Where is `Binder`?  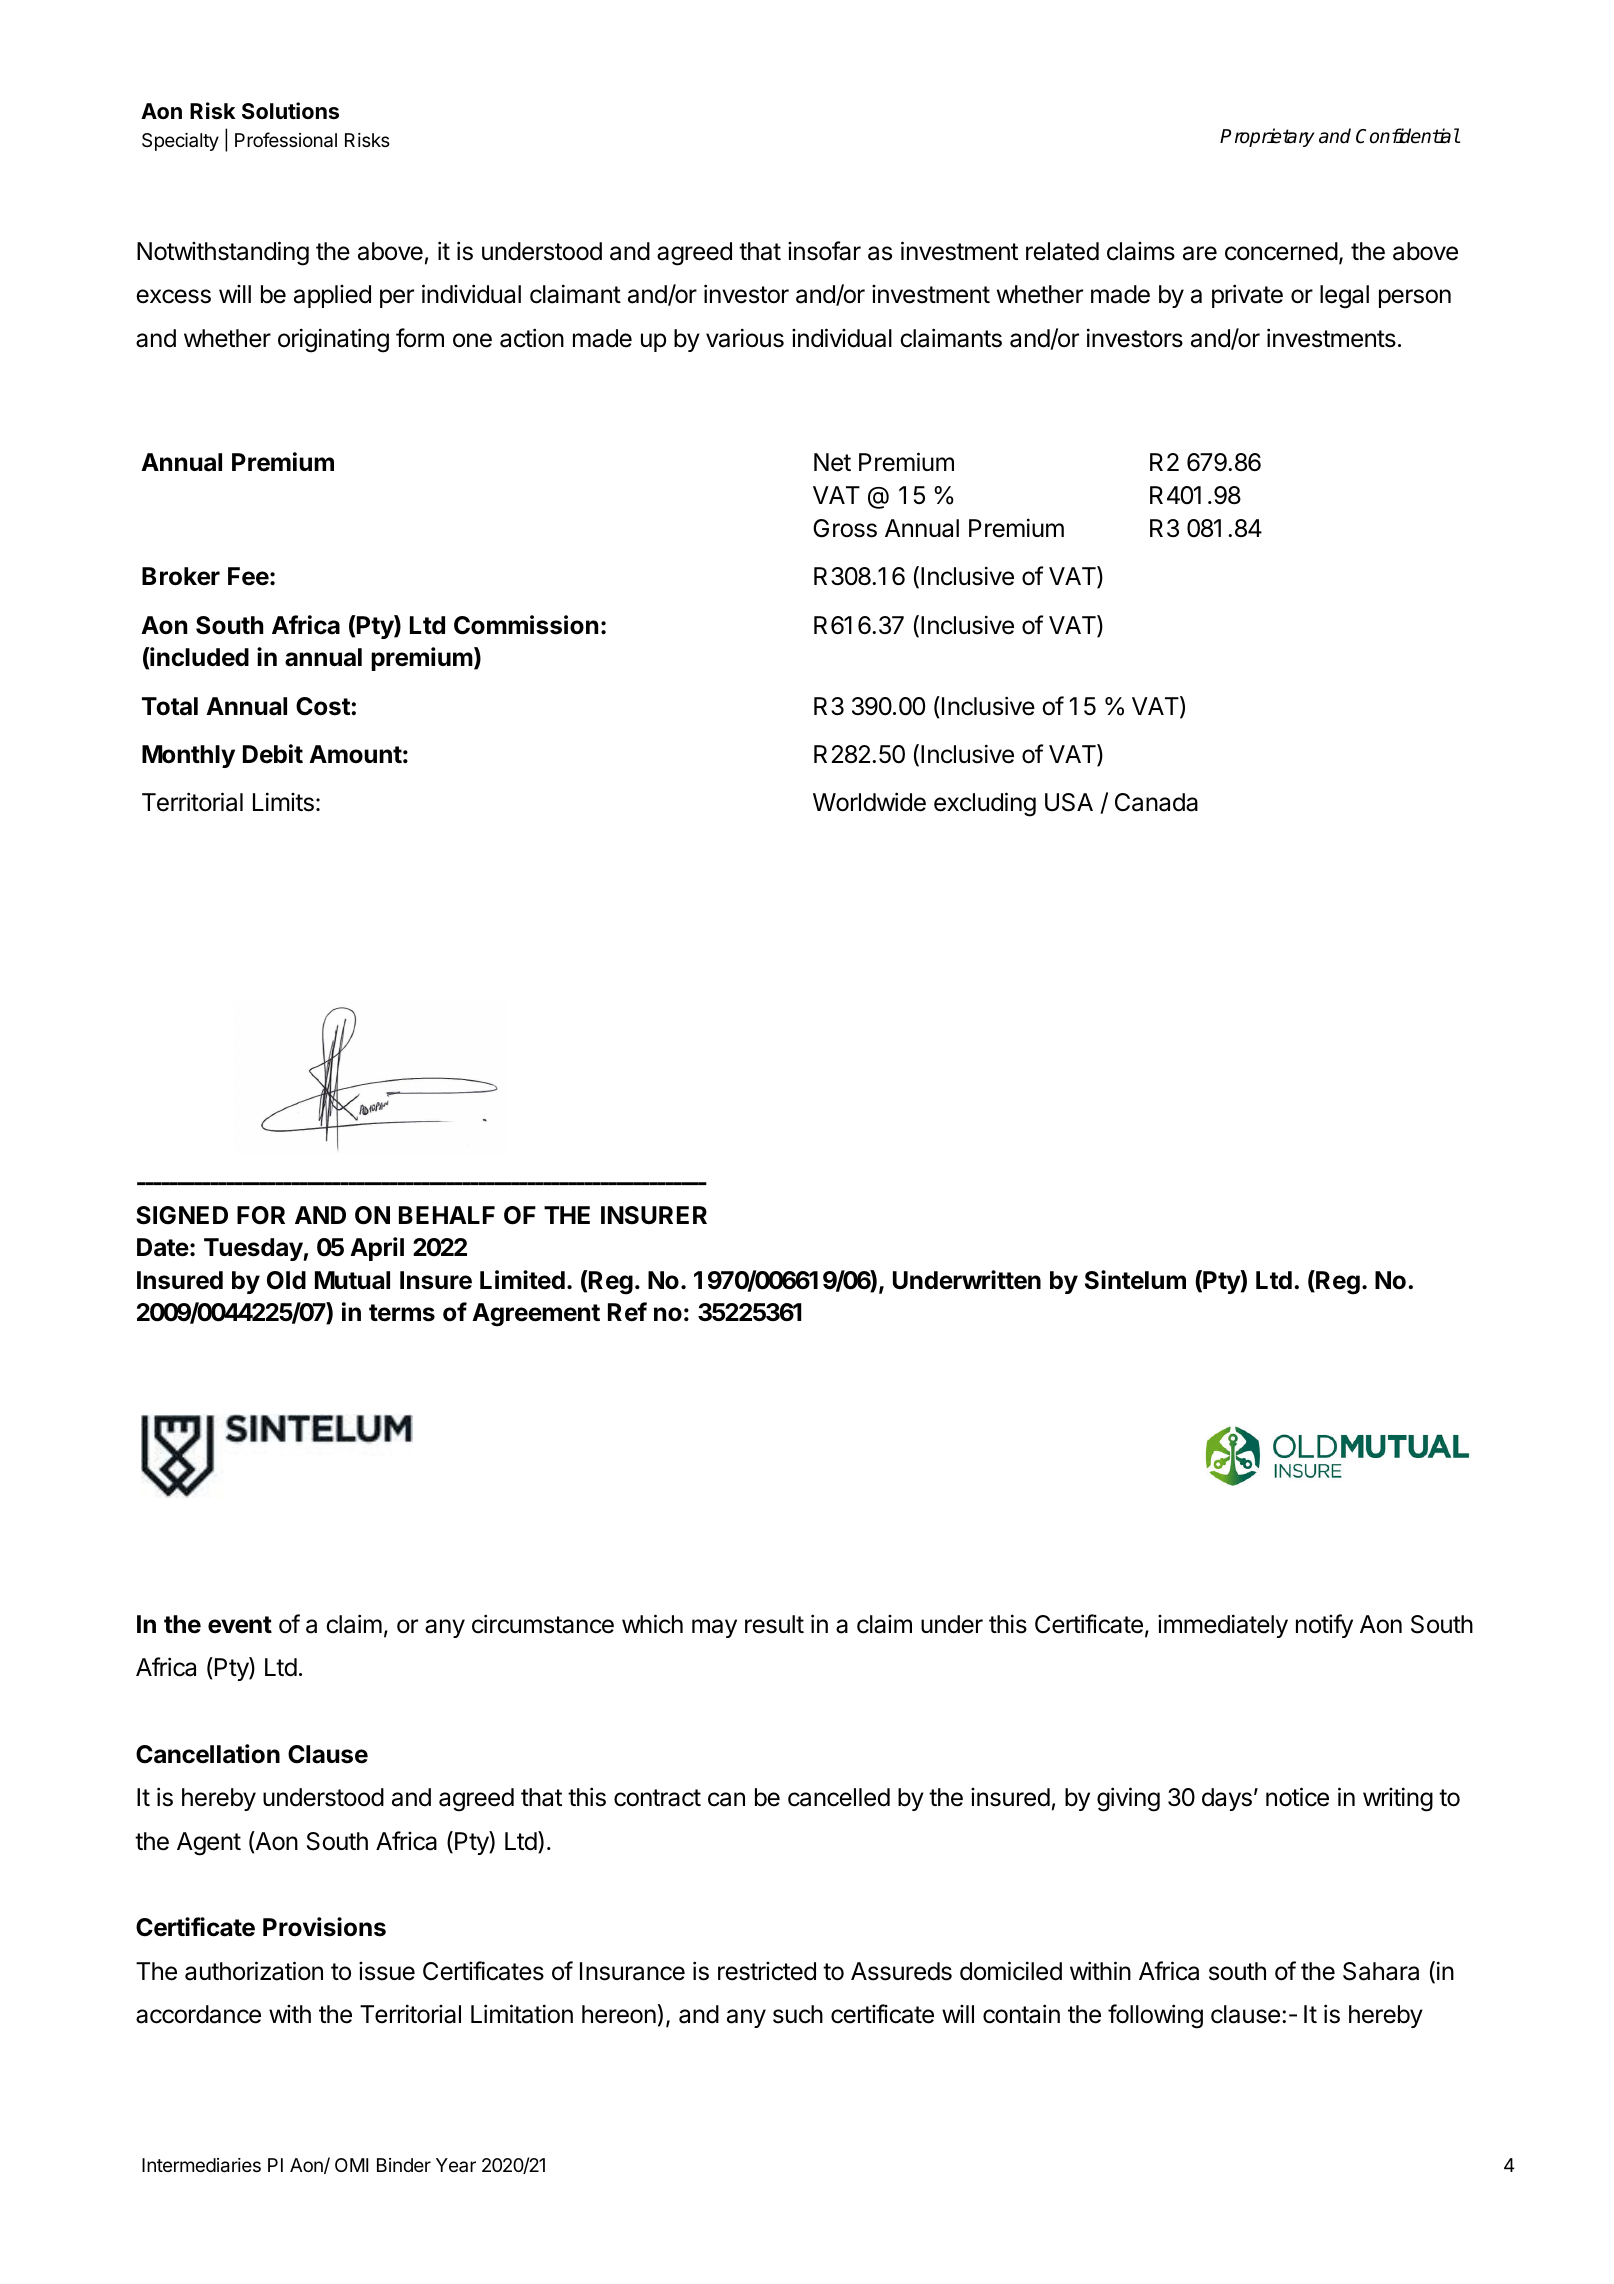
Binder is located at coordinates (404, 2165).
